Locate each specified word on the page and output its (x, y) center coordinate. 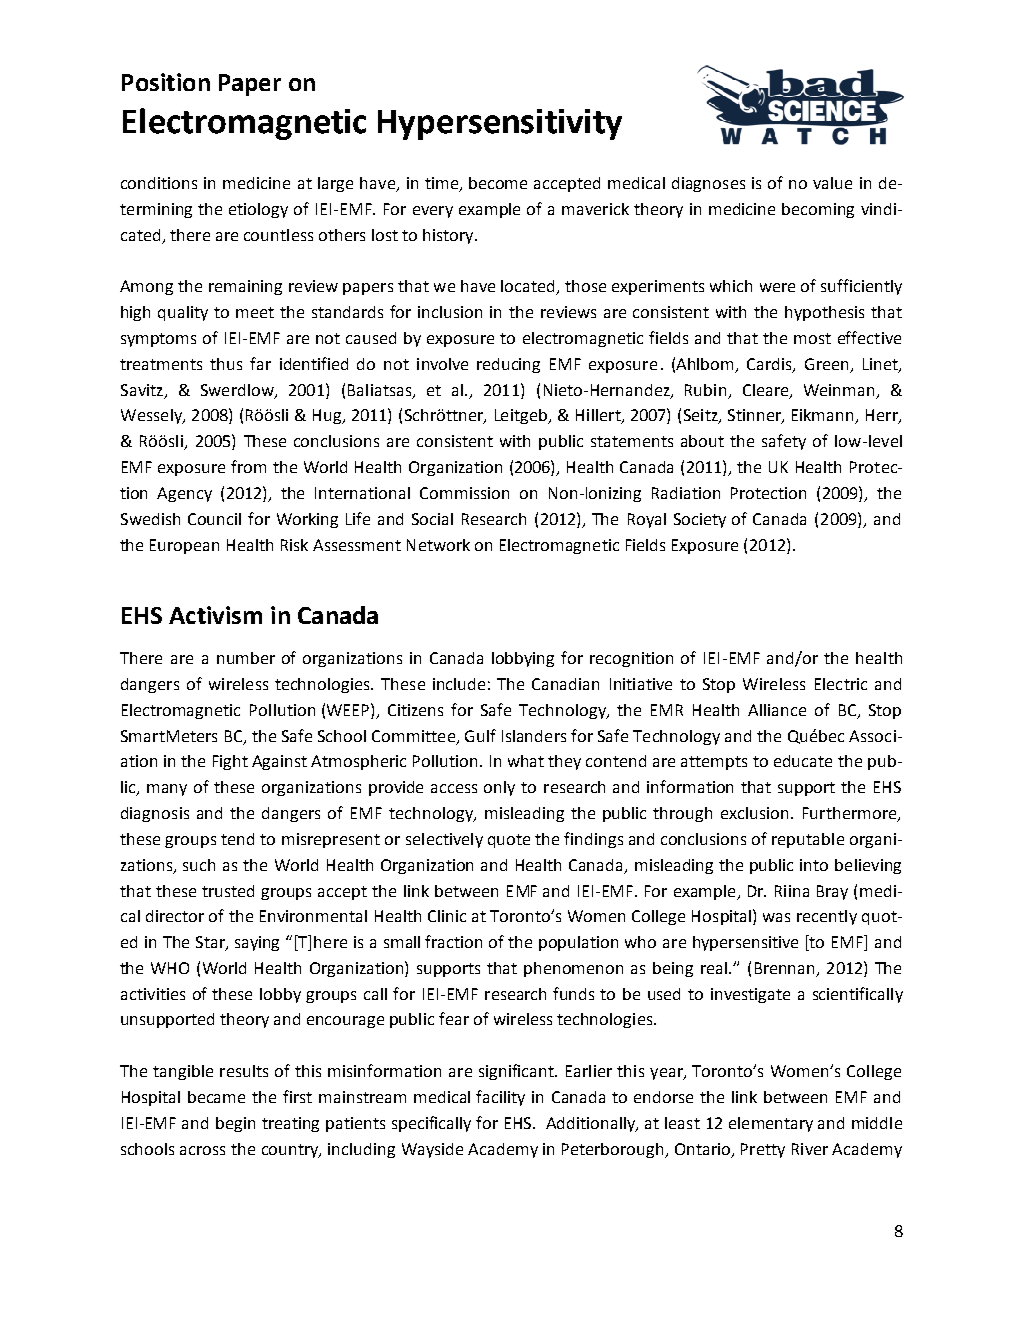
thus (226, 364)
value (832, 183)
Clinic (447, 916)
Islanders (534, 736)
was (776, 917)
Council (214, 519)
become (498, 183)
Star (211, 943)
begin (235, 1124)
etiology (258, 210)
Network (438, 545)
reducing (508, 365)
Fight (230, 762)
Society (700, 520)
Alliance (777, 710)
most (812, 338)
